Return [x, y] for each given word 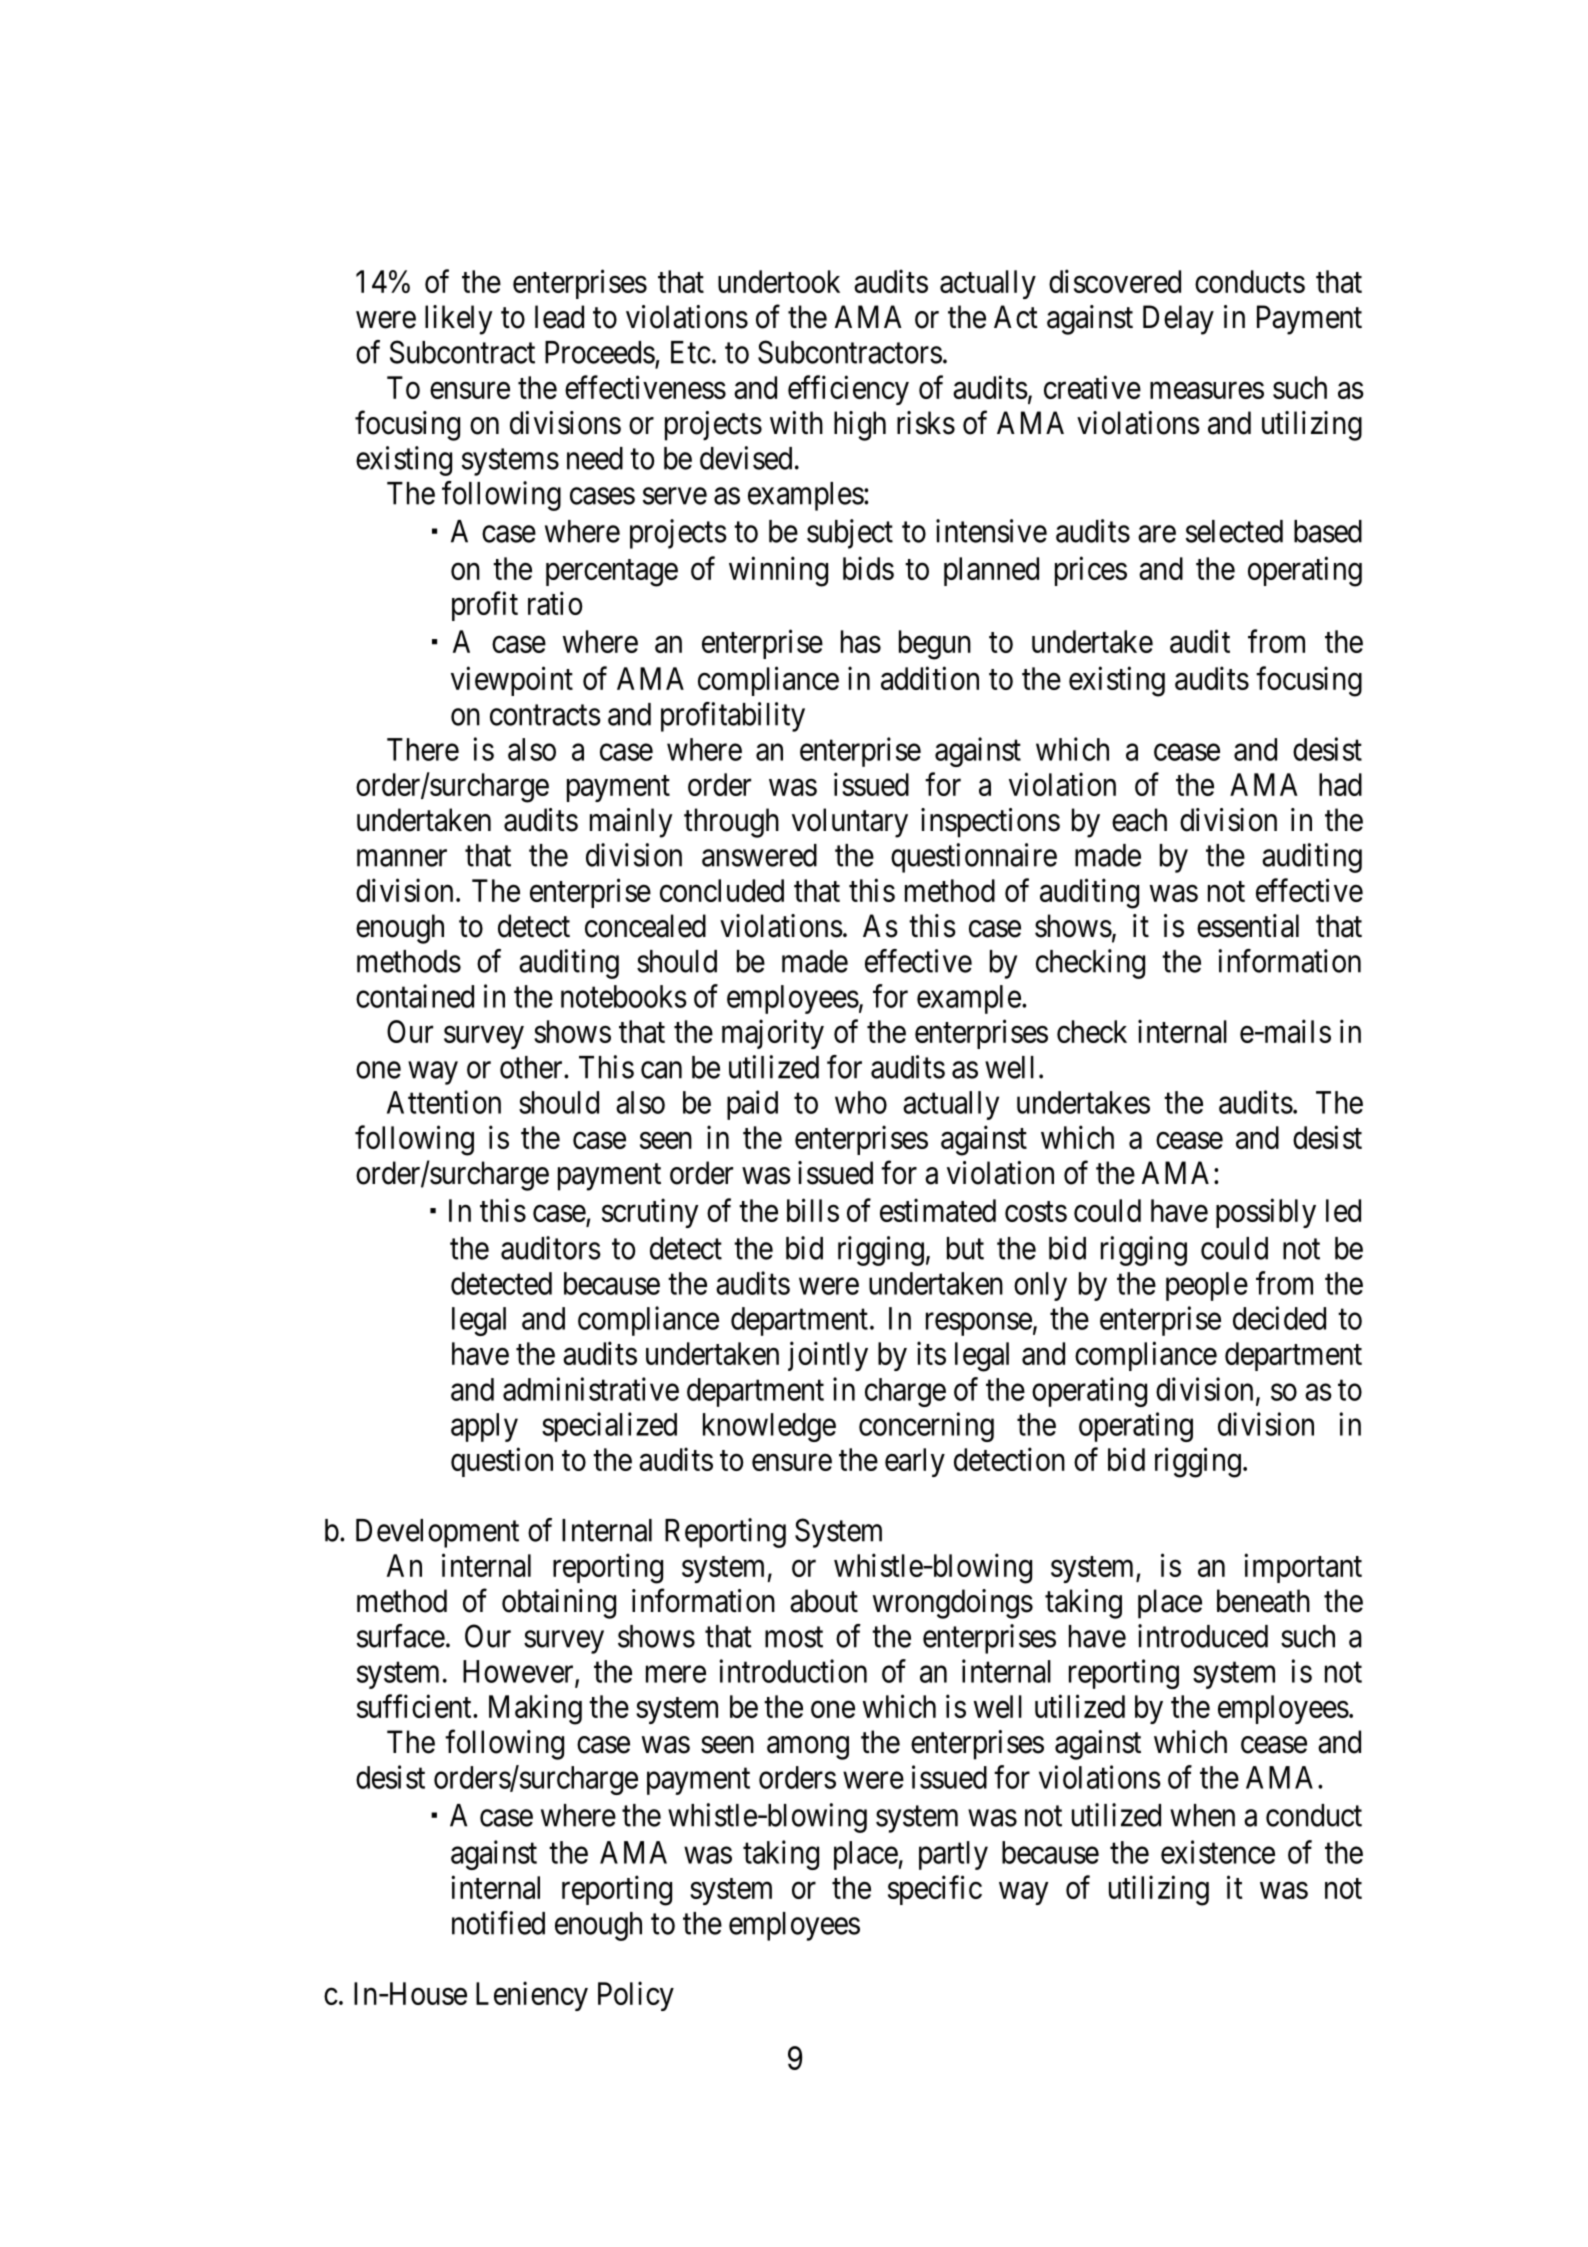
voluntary [850, 823]
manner [402, 858]
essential [1248, 926]
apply [484, 1427]
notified [498, 1923]
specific [935, 1890]
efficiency [848, 390]
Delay [1178, 320]
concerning [926, 1427]
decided [1279, 1318]
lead [559, 317]
